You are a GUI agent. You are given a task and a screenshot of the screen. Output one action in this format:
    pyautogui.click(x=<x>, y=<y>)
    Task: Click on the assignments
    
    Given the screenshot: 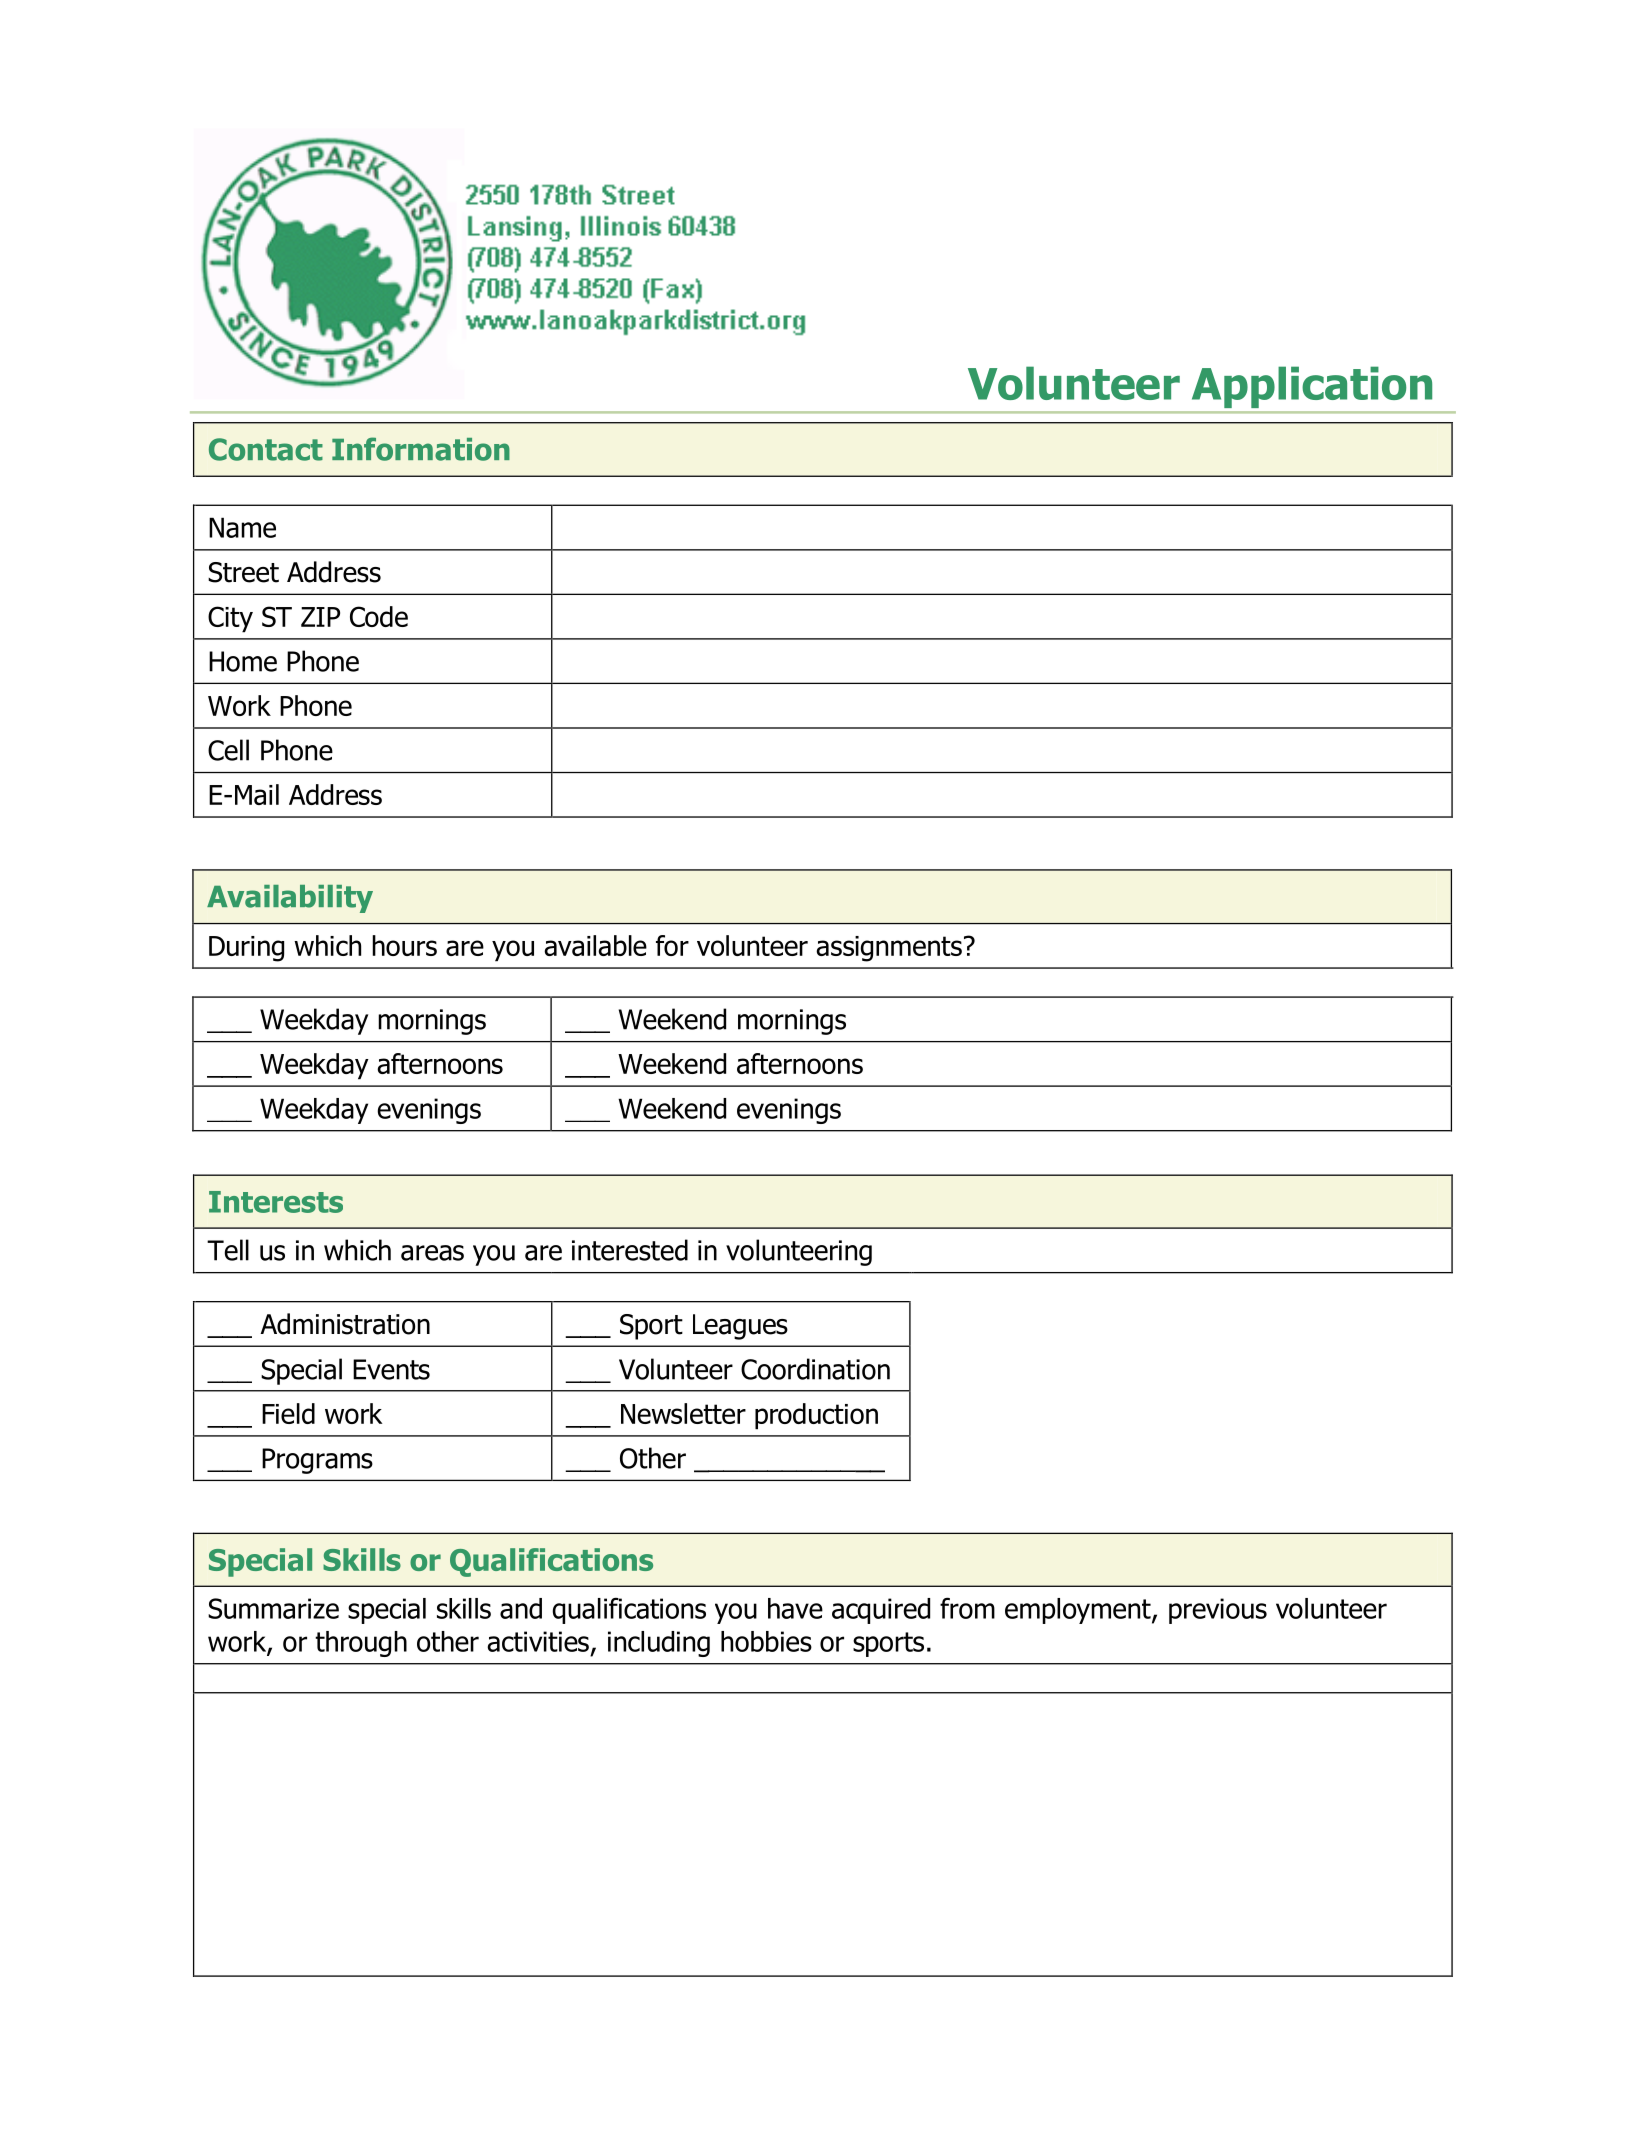 What is the action you would take?
    pyautogui.click(x=889, y=949)
